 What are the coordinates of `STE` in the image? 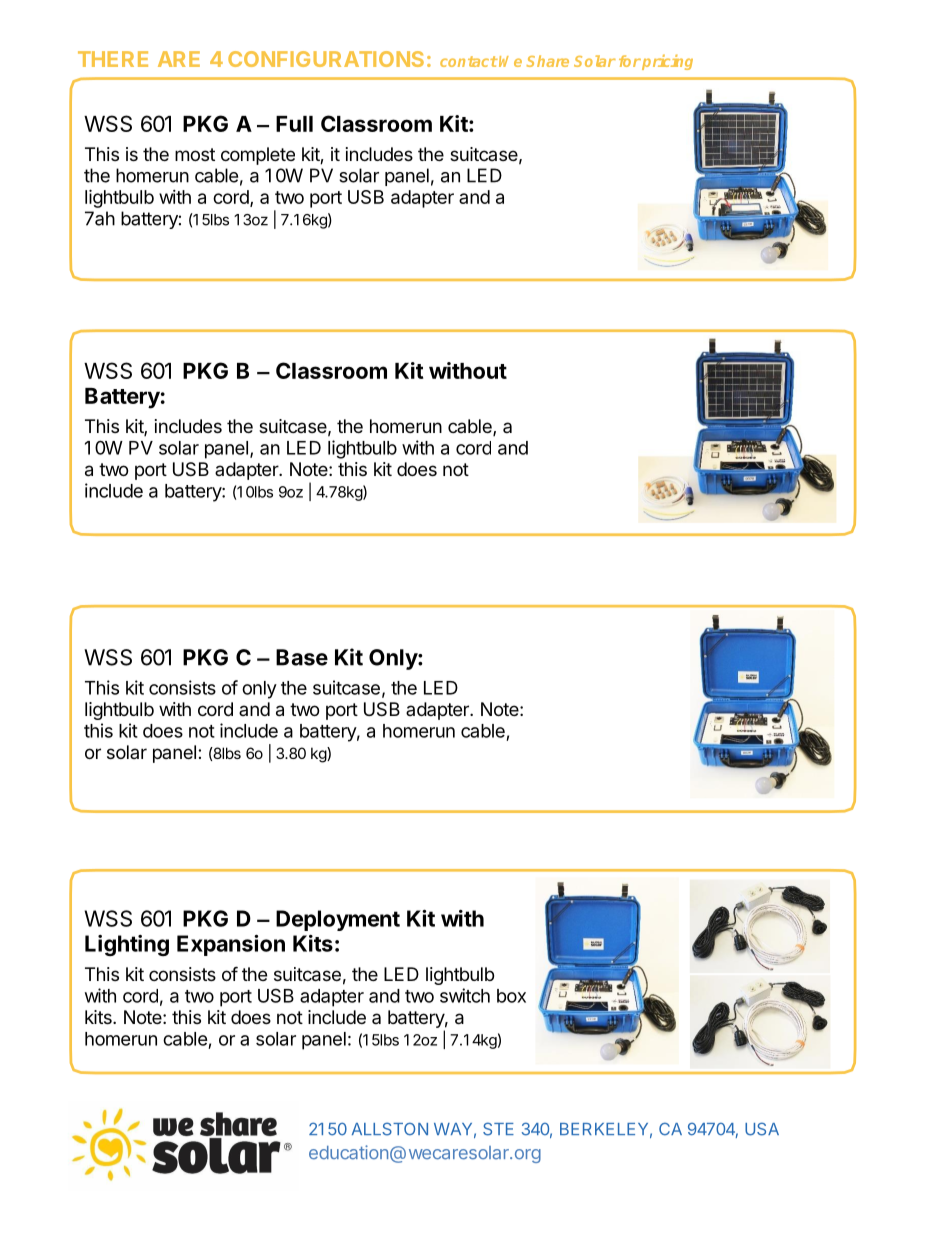 It's located at (498, 1129).
